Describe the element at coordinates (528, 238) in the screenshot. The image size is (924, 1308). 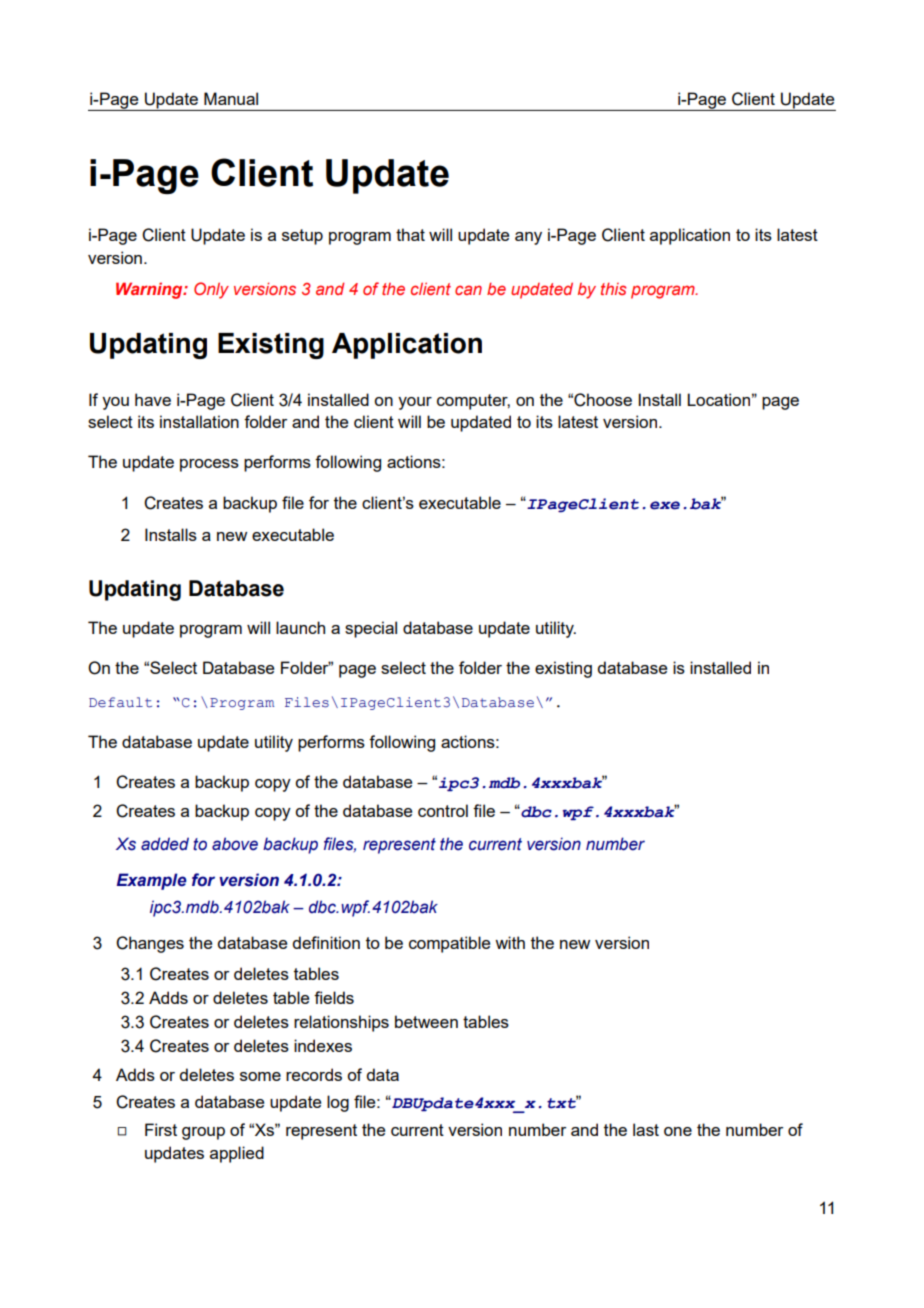
I see `any` at that location.
